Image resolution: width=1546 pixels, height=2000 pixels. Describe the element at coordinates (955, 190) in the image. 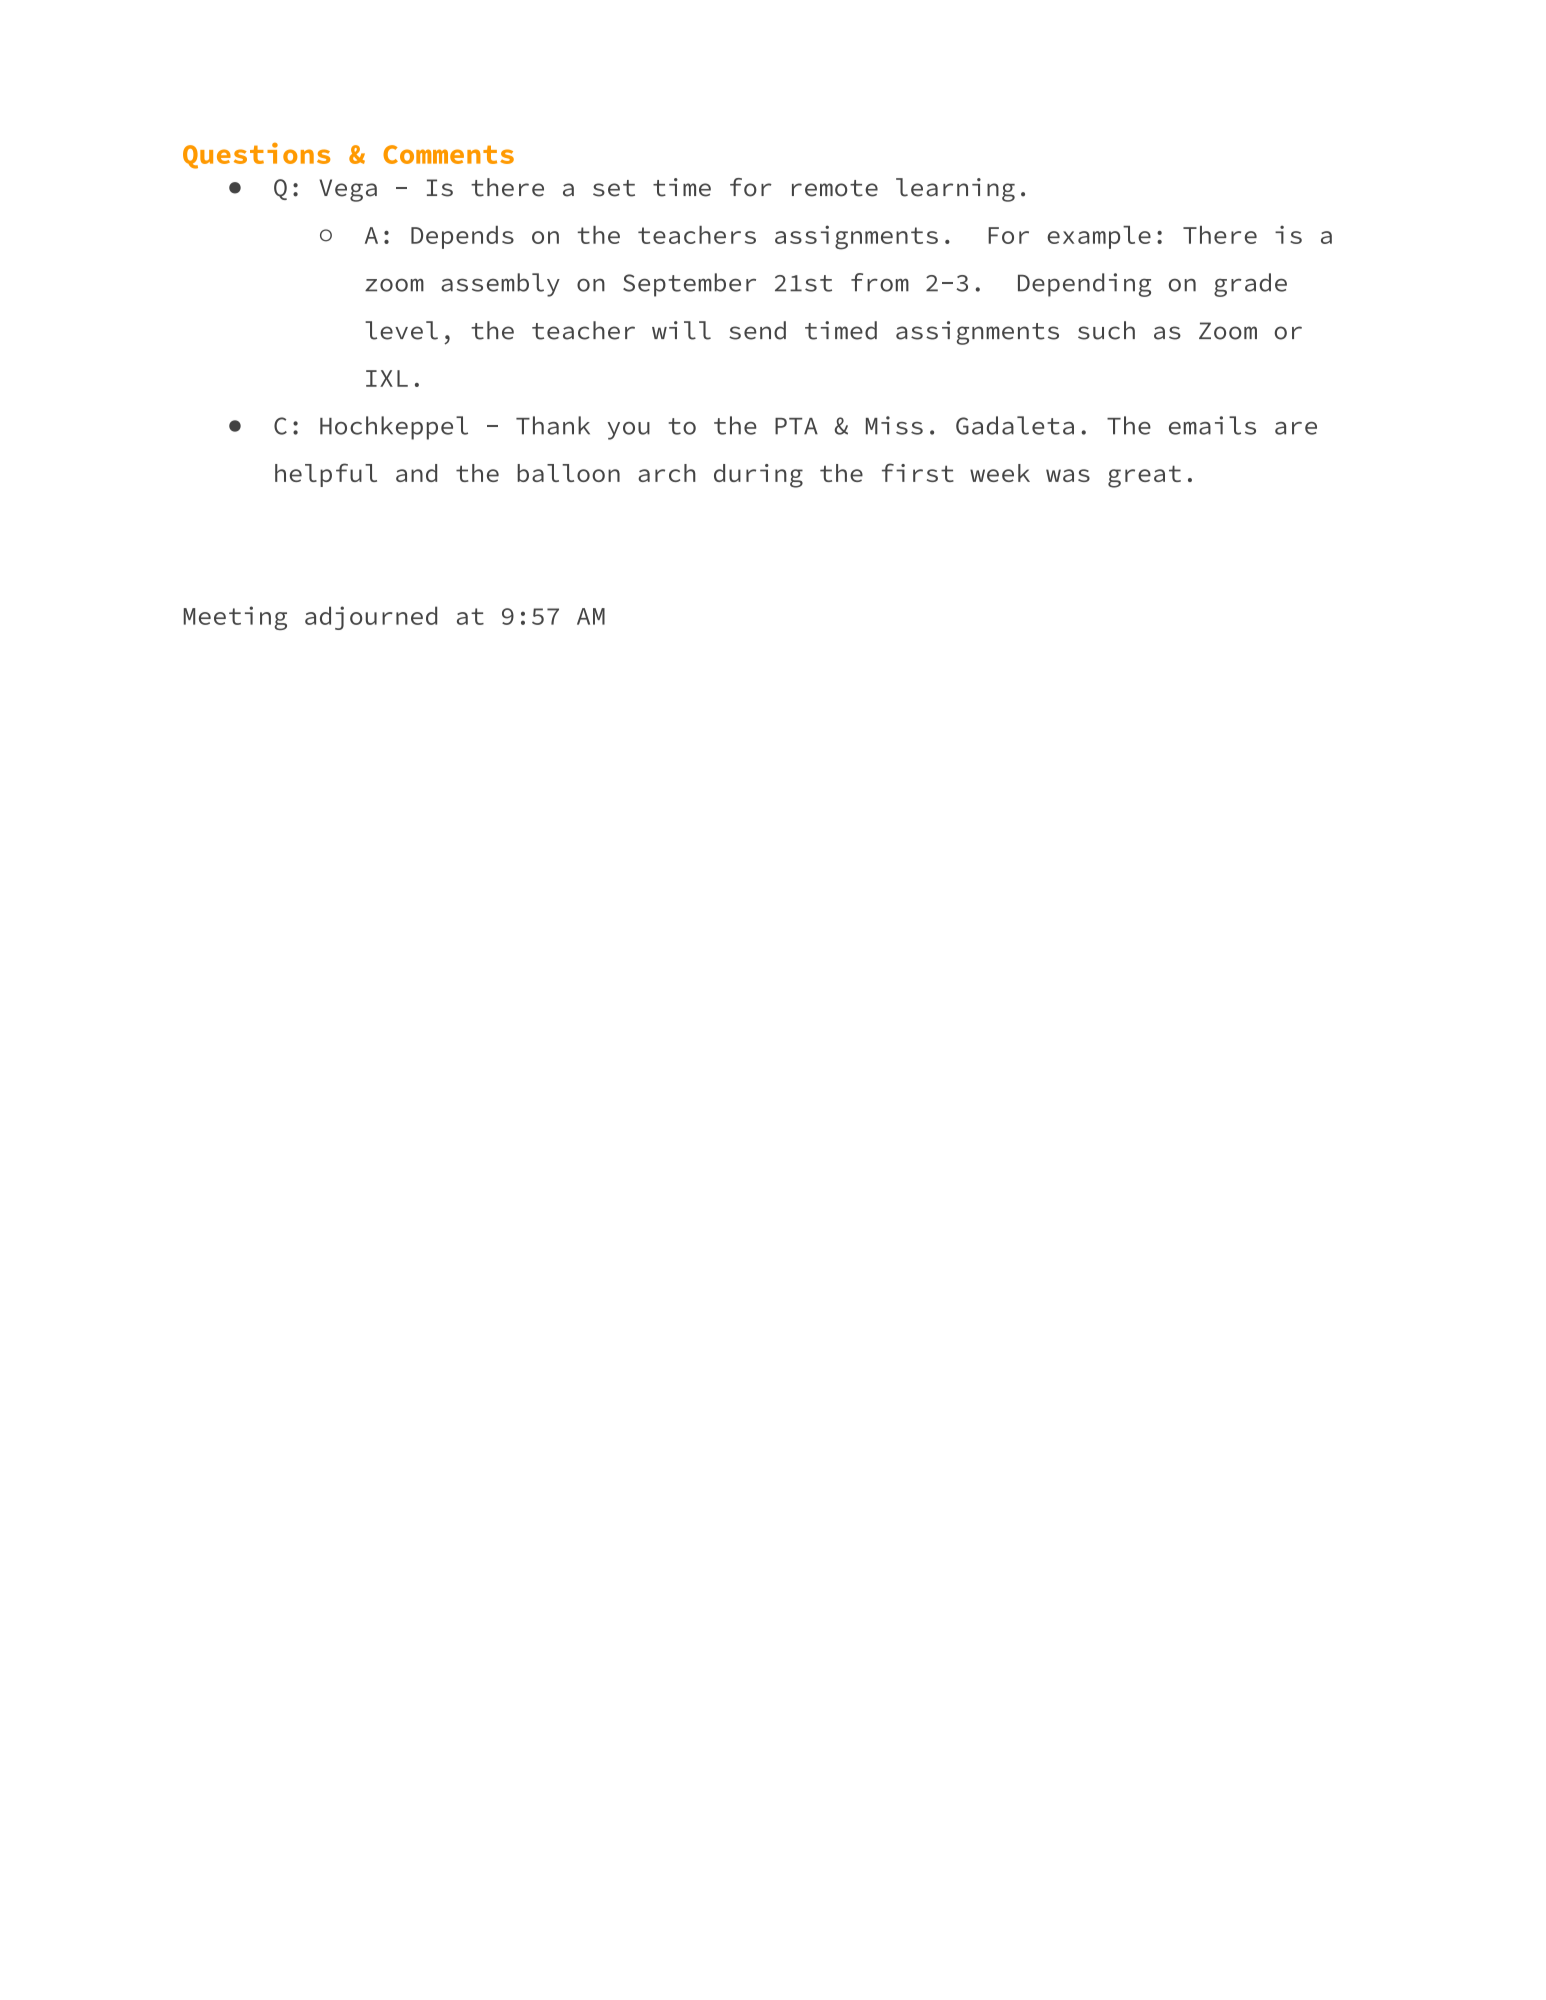

I see `learning` at that location.
